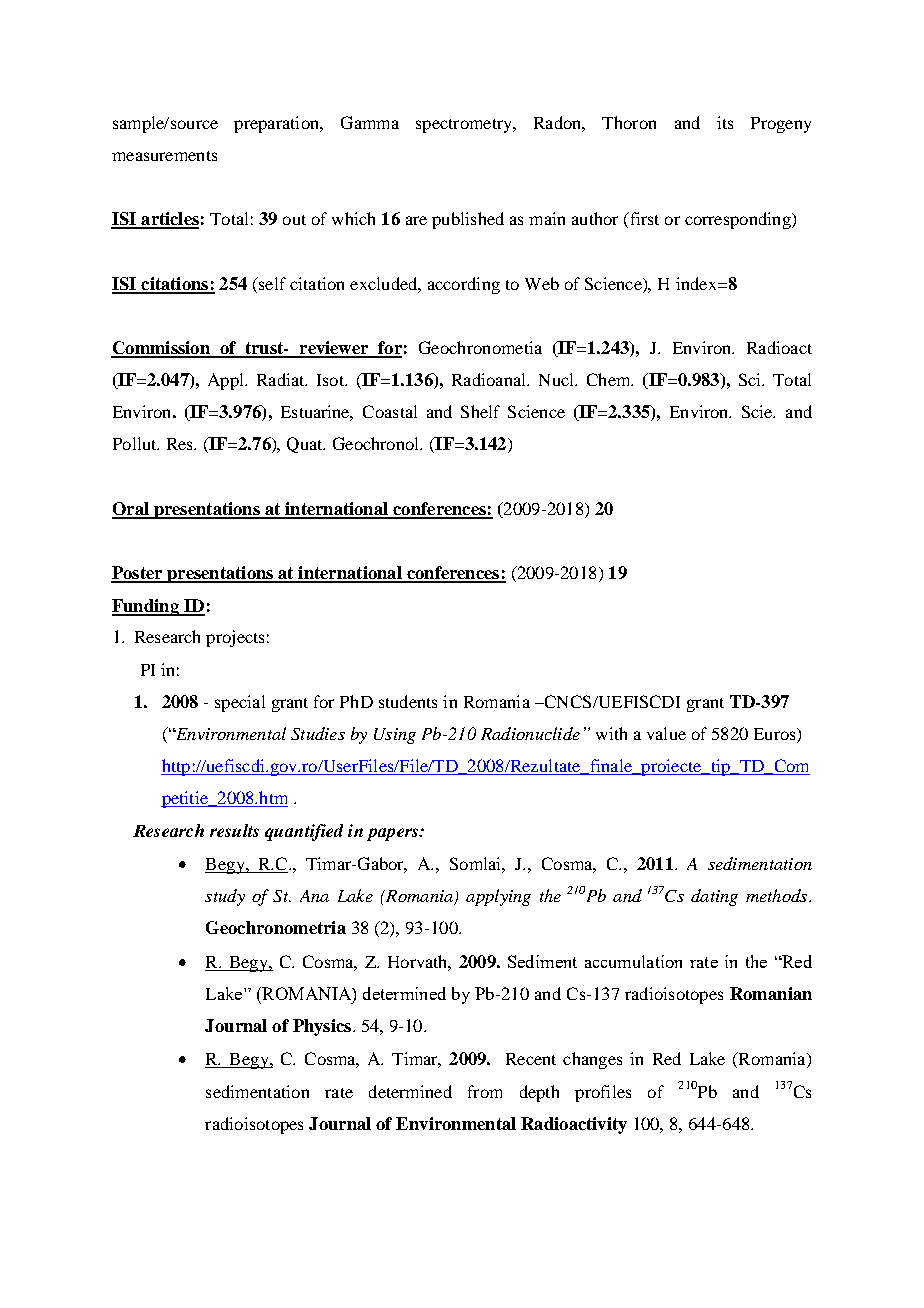 This document has width=924, height=1308. What do you see at coordinates (485, 1091) in the document?
I see `from` at bounding box center [485, 1091].
